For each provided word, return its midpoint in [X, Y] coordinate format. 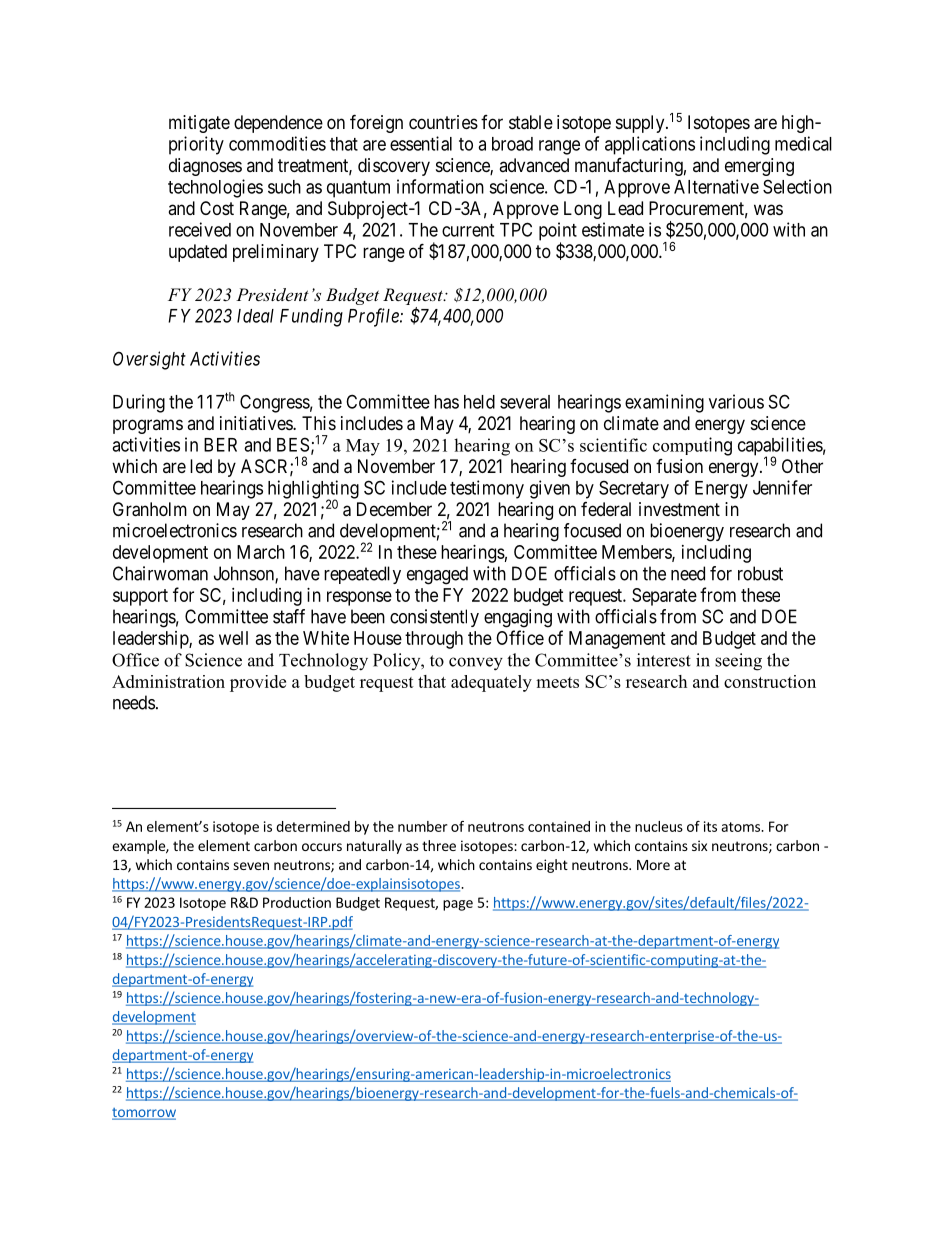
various [736, 401]
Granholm [150, 509]
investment [679, 509]
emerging [759, 167]
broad [512, 144]
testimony [487, 489]
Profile [374, 317]
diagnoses [205, 167]
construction [770, 681]
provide [258, 683]
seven [251, 866]
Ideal [255, 316]
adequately [491, 683]
